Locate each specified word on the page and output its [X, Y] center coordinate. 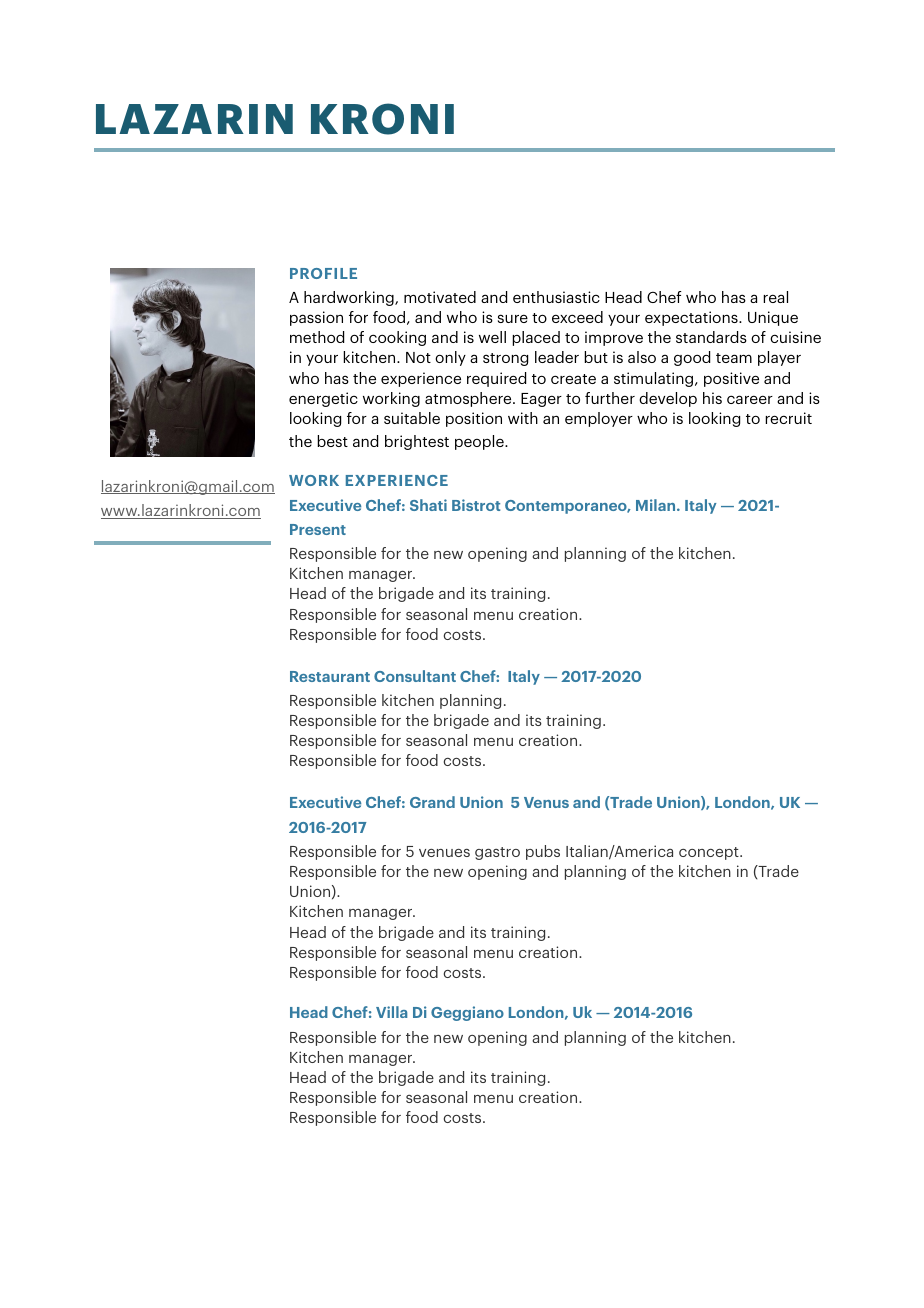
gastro [497, 853]
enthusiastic [556, 297]
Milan [657, 505]
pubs [543, 852]
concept [710, 853]
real [775, 297]
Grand [432, 802]
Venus [546, 802]
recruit [788, 418]
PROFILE [323, 273]
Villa [391, 1012]
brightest [417, 442]
